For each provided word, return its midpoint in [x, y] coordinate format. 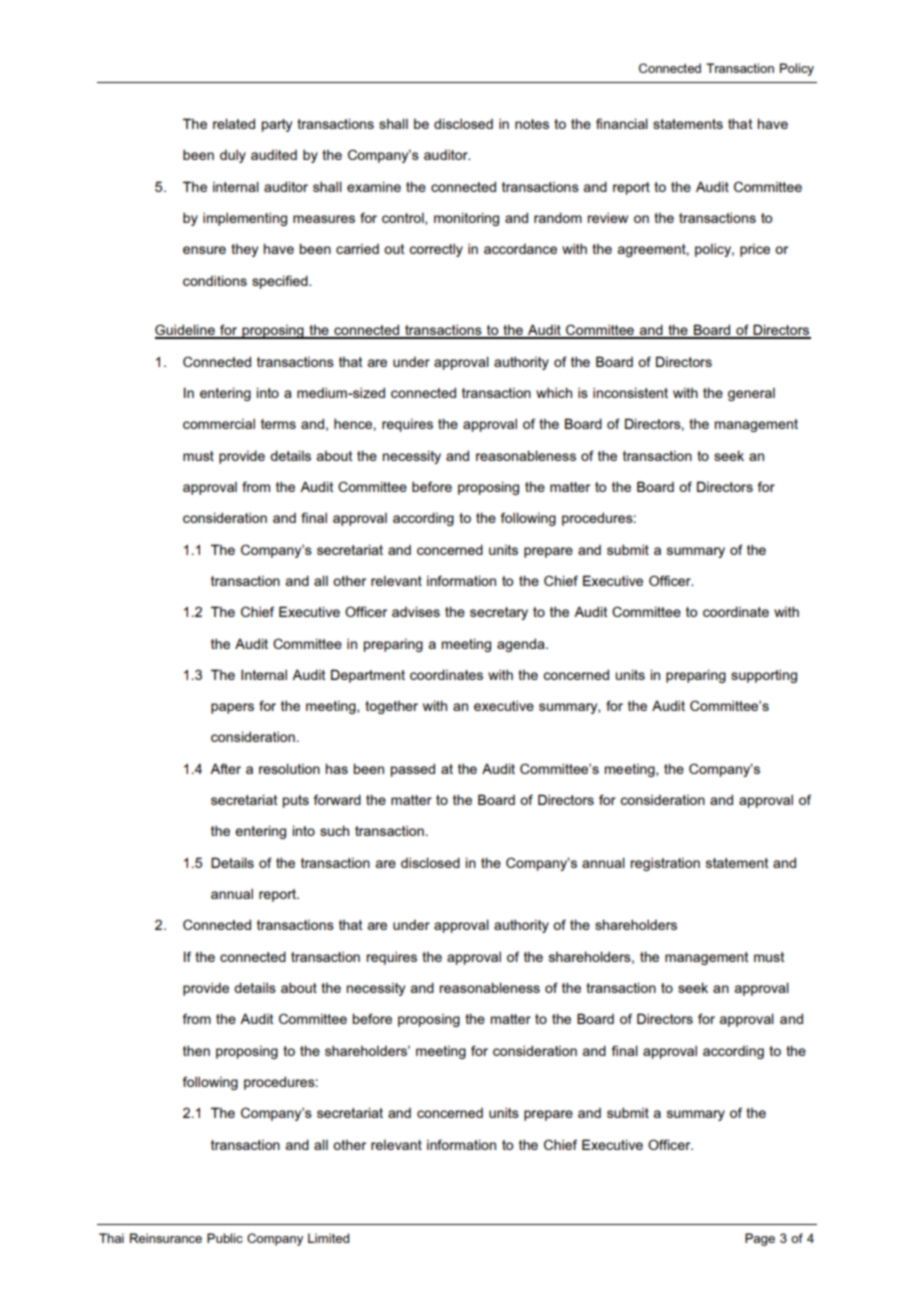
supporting [764, 676]
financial [622, 123]
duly [233, 156]
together [391, 707]
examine [374, 186]
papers [232, 708]
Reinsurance [166, 1238]
